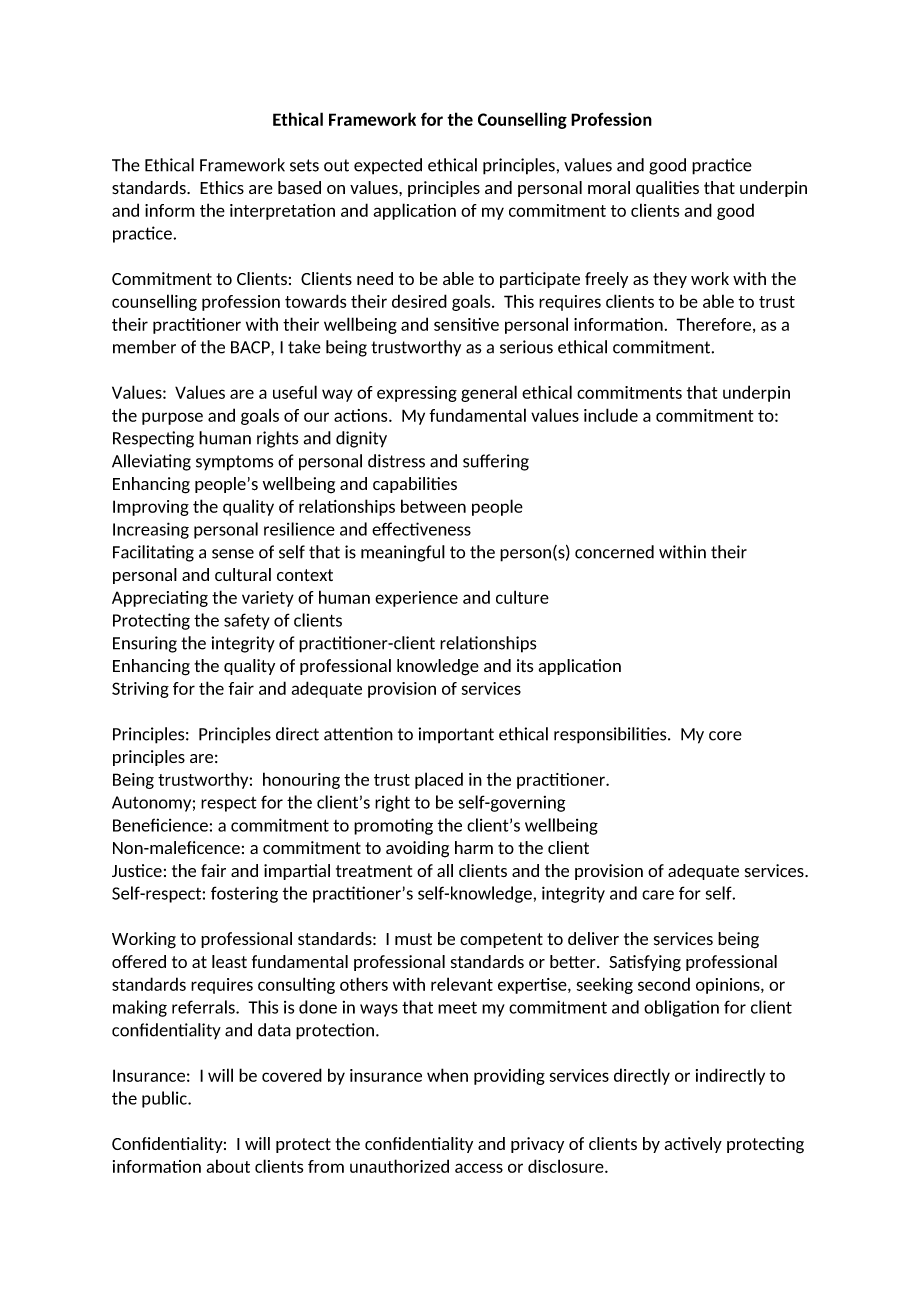 The height and width of the screenshot is (1308, 924). Describe the element at coordinates (567, 1166) in the screenshot. I see `disclosure` at that location.
